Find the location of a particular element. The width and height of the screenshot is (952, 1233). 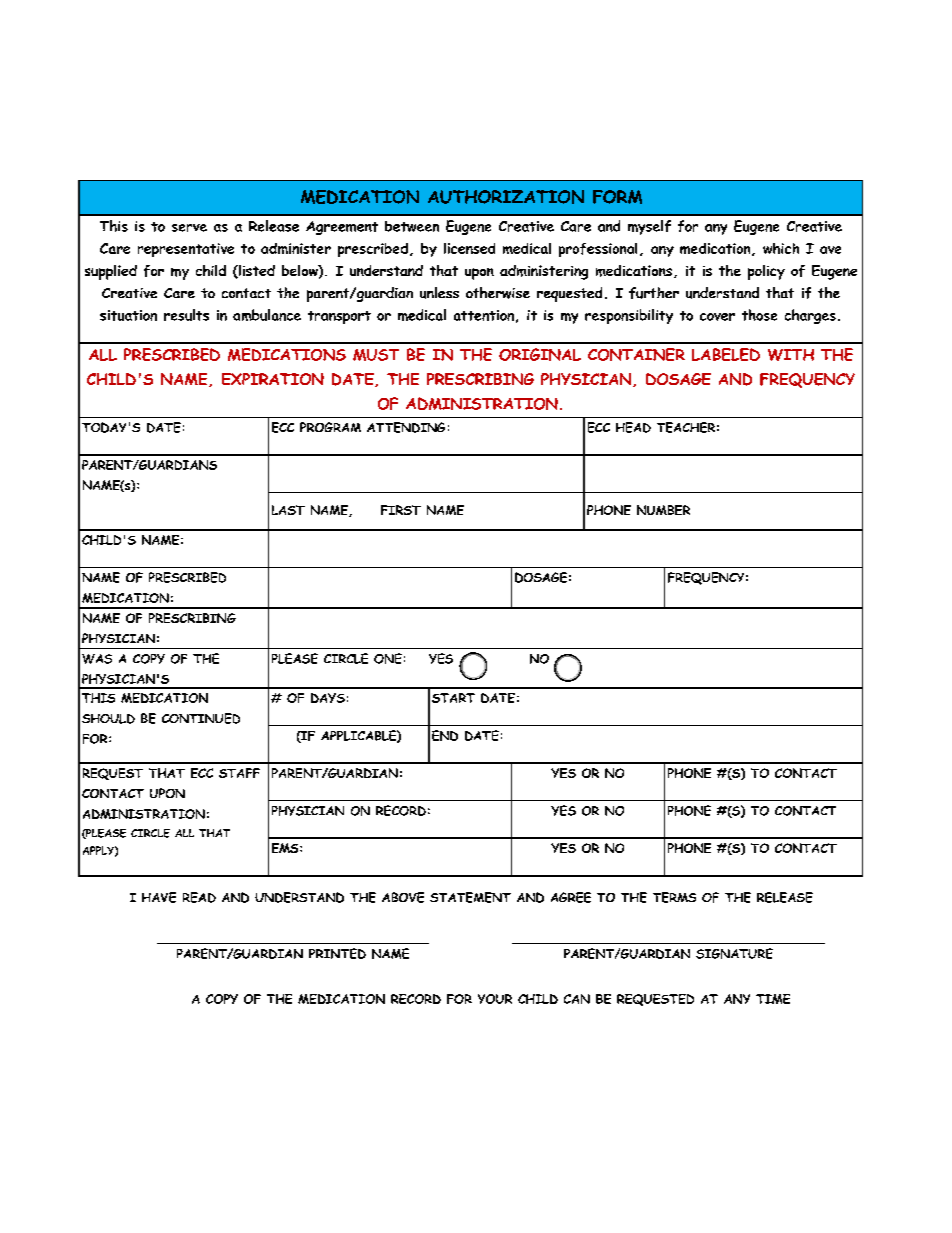

READ is located at coordinates (199, 897).
